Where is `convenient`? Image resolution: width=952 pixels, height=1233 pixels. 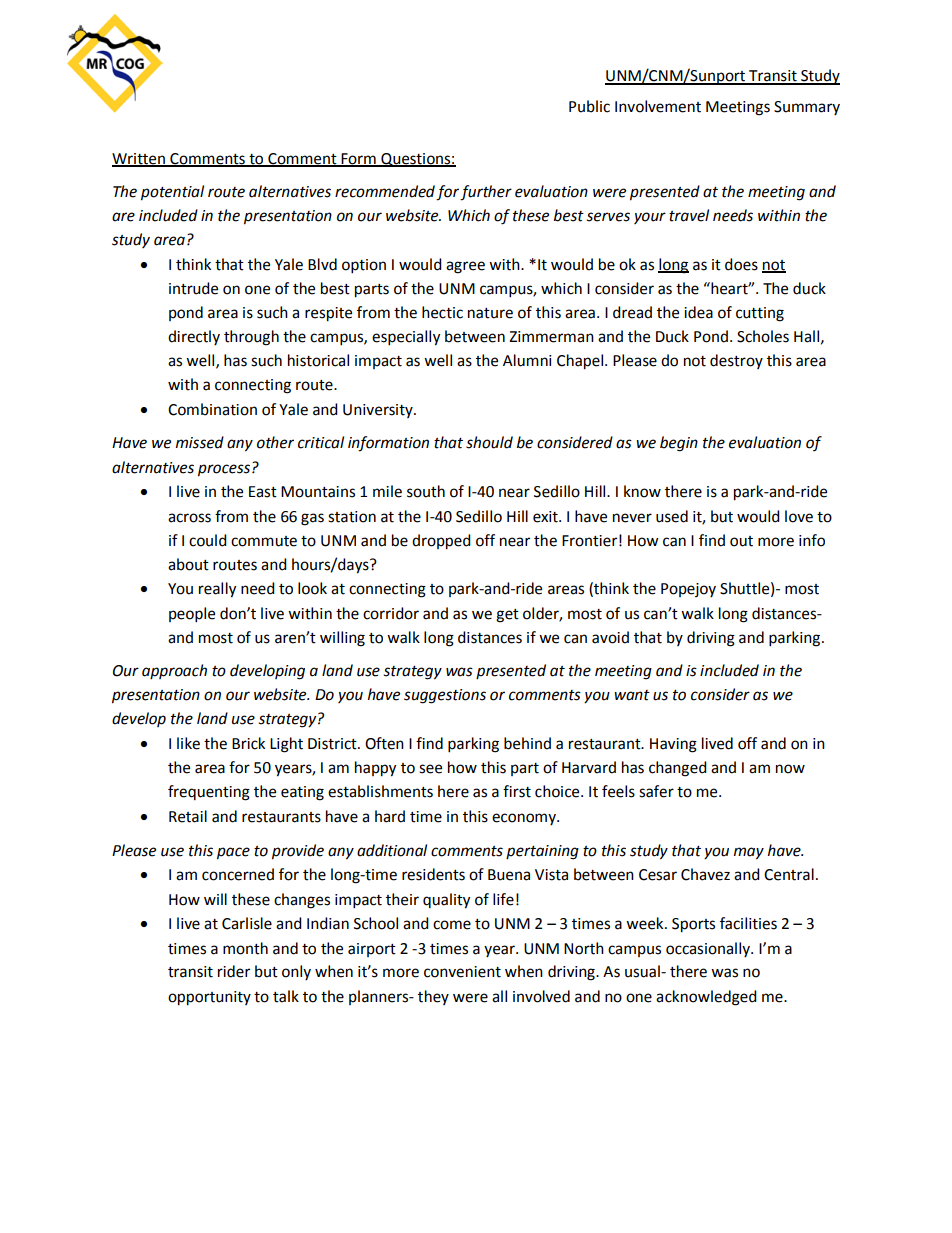 convenient is located at coordinates (462, 972).
